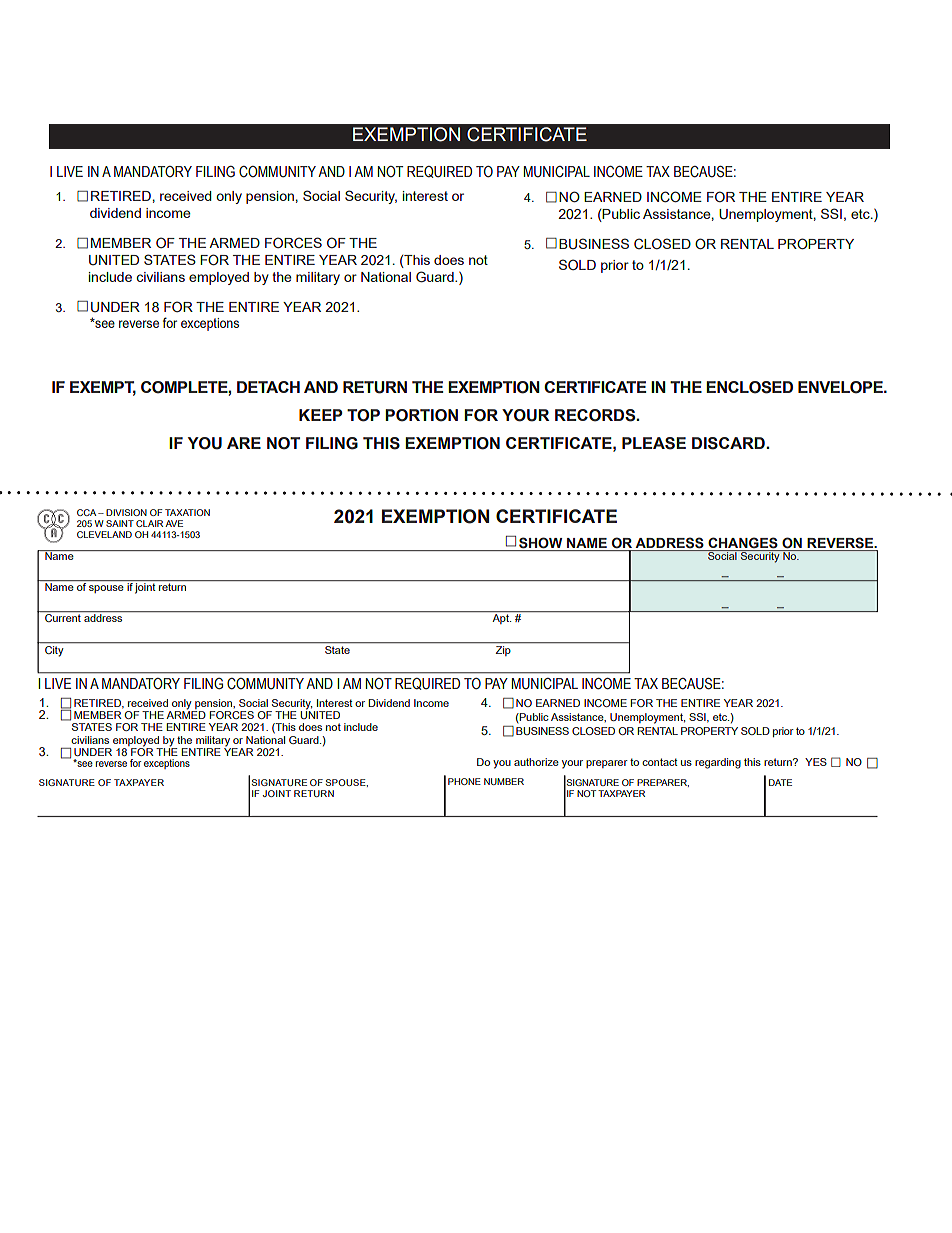 This page has width=952, height=1233. What do you see at coordinates (527, 134) in the page?
I see `CERTIFICATE` at bounding box center [527, 134].
